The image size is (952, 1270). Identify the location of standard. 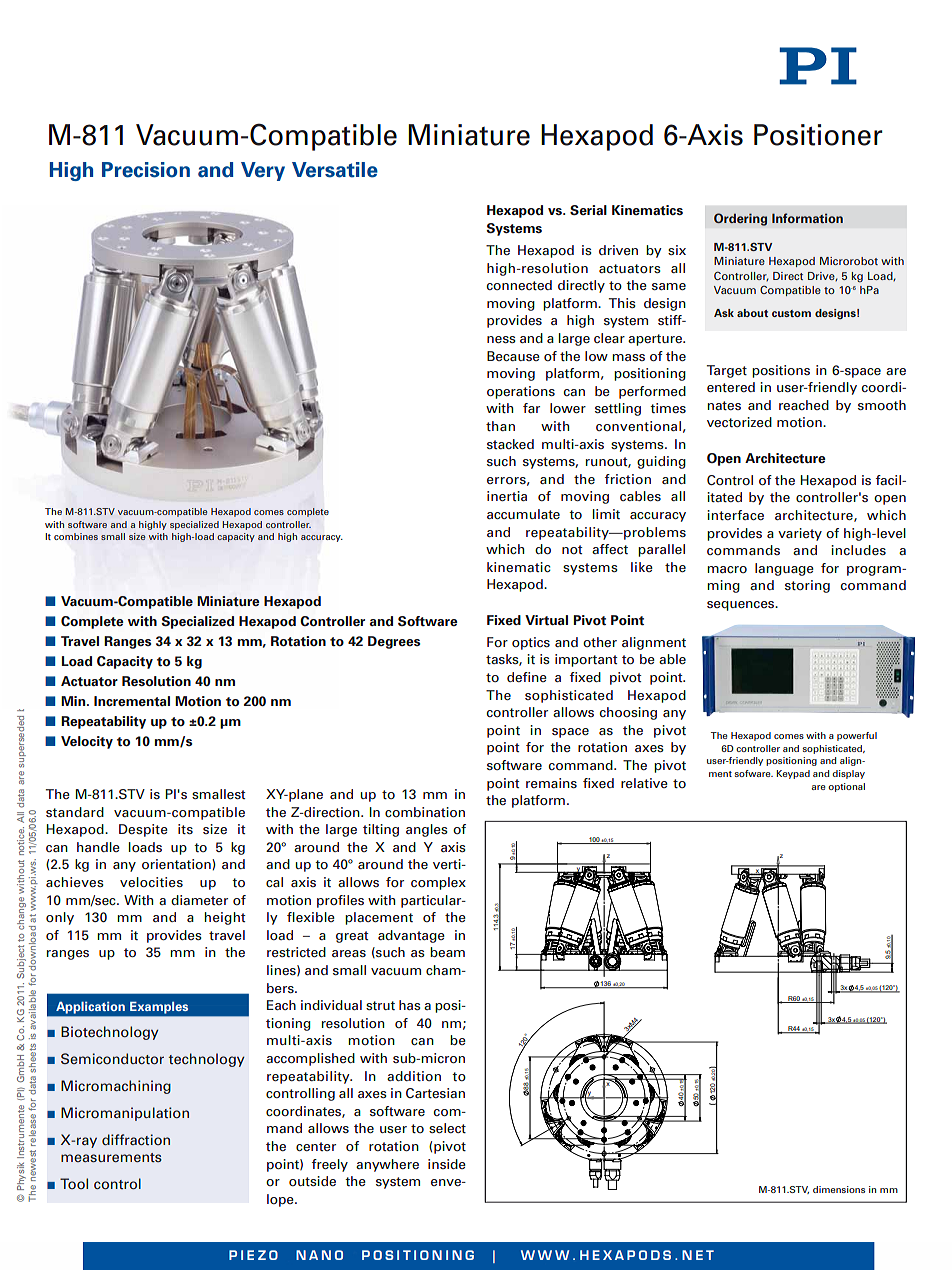
(75, 812).
